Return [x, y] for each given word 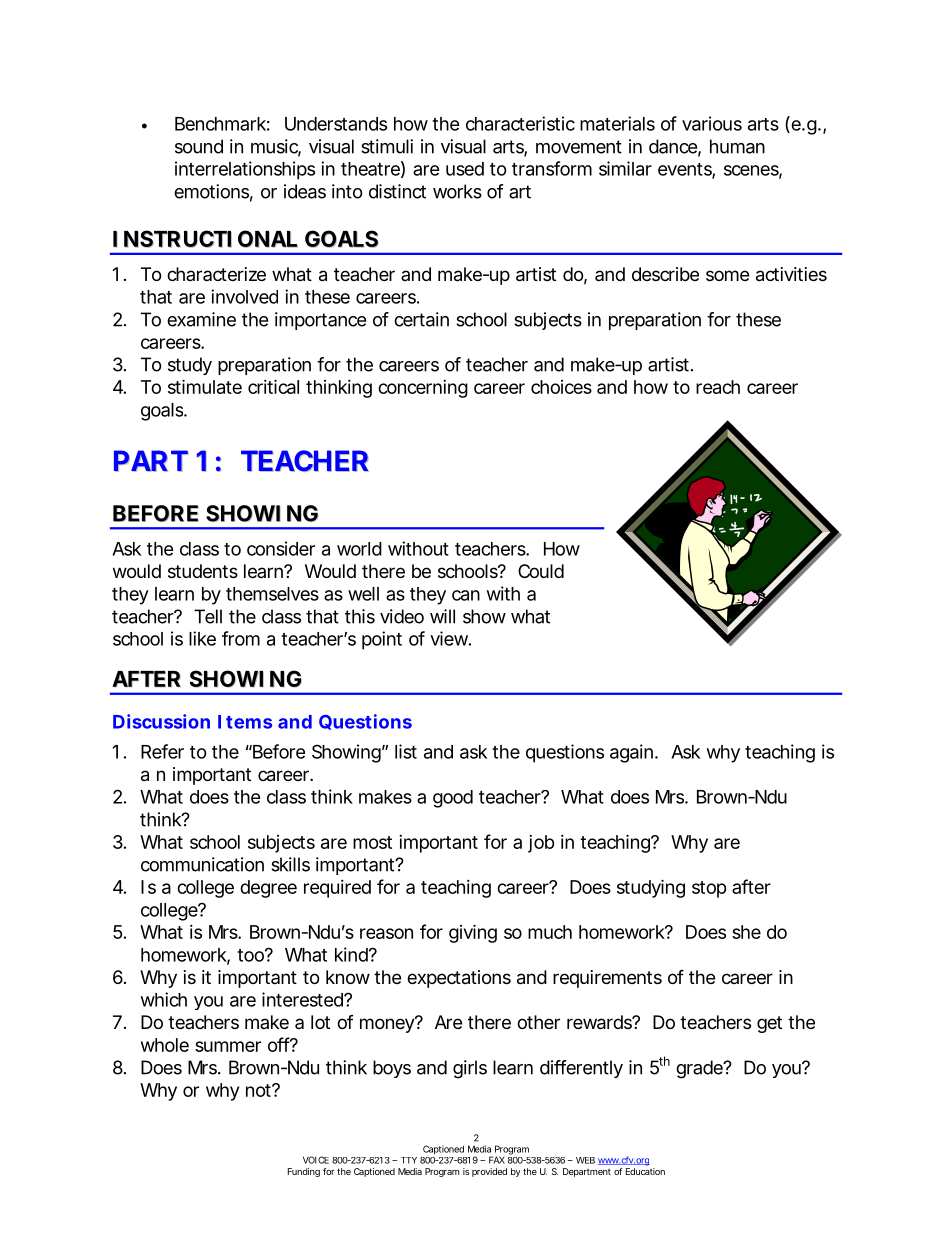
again [631, 753]
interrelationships [245, 170]
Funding [304, 1172]
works [457, 191]
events [685, 170]
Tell [208, 616]
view [449, 638]
